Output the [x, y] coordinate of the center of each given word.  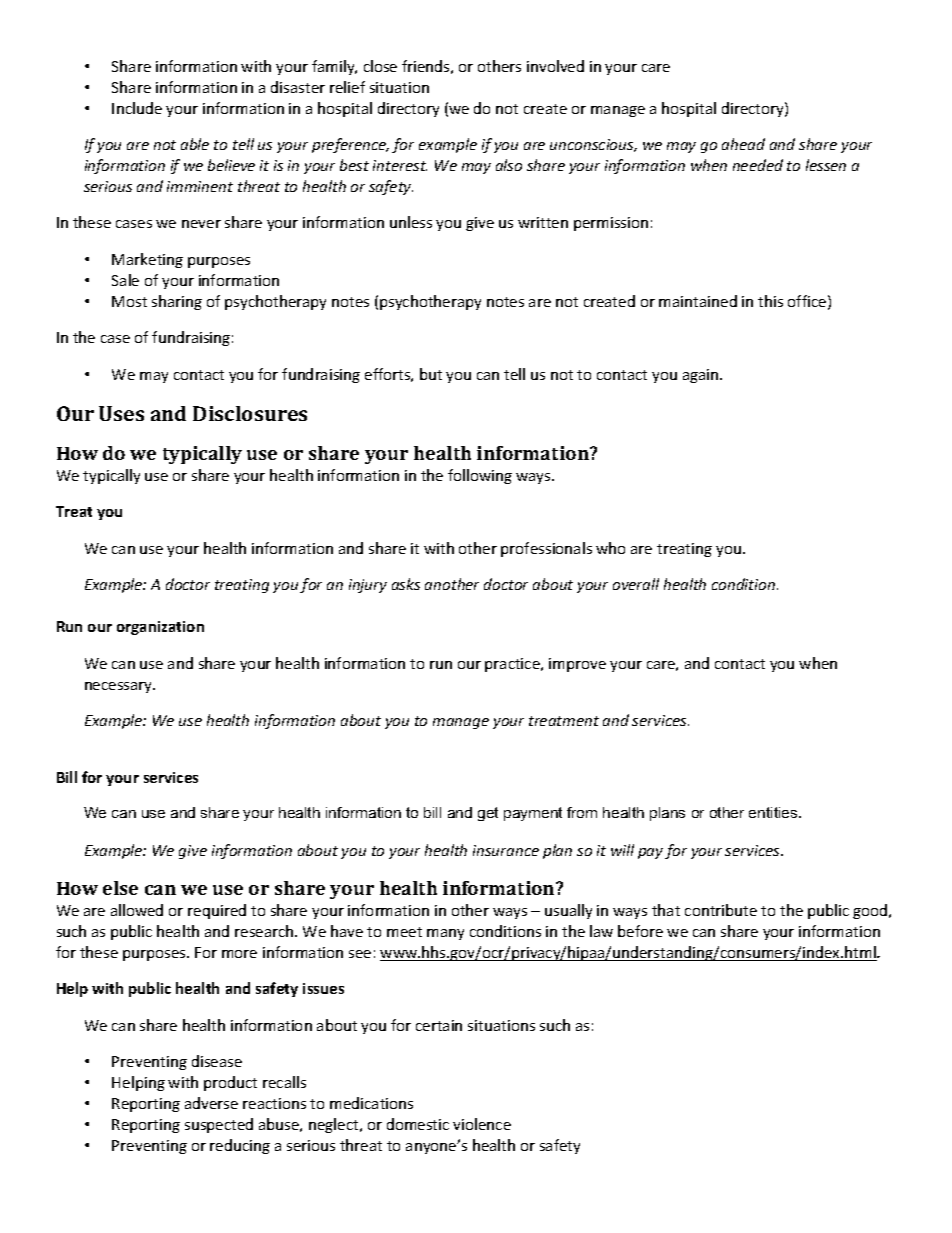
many [445, 934]
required [217, 911]
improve [577, 665]
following [480, 476]
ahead [743, 144]
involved [555, 66]
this [770, 301]
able [195, 144]
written [543, 222]
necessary [120, 687]
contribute [721, 910]
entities [774, 812]
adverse [211, 1103]
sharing [177, 302]
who [610, 548]
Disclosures [250, 413]
